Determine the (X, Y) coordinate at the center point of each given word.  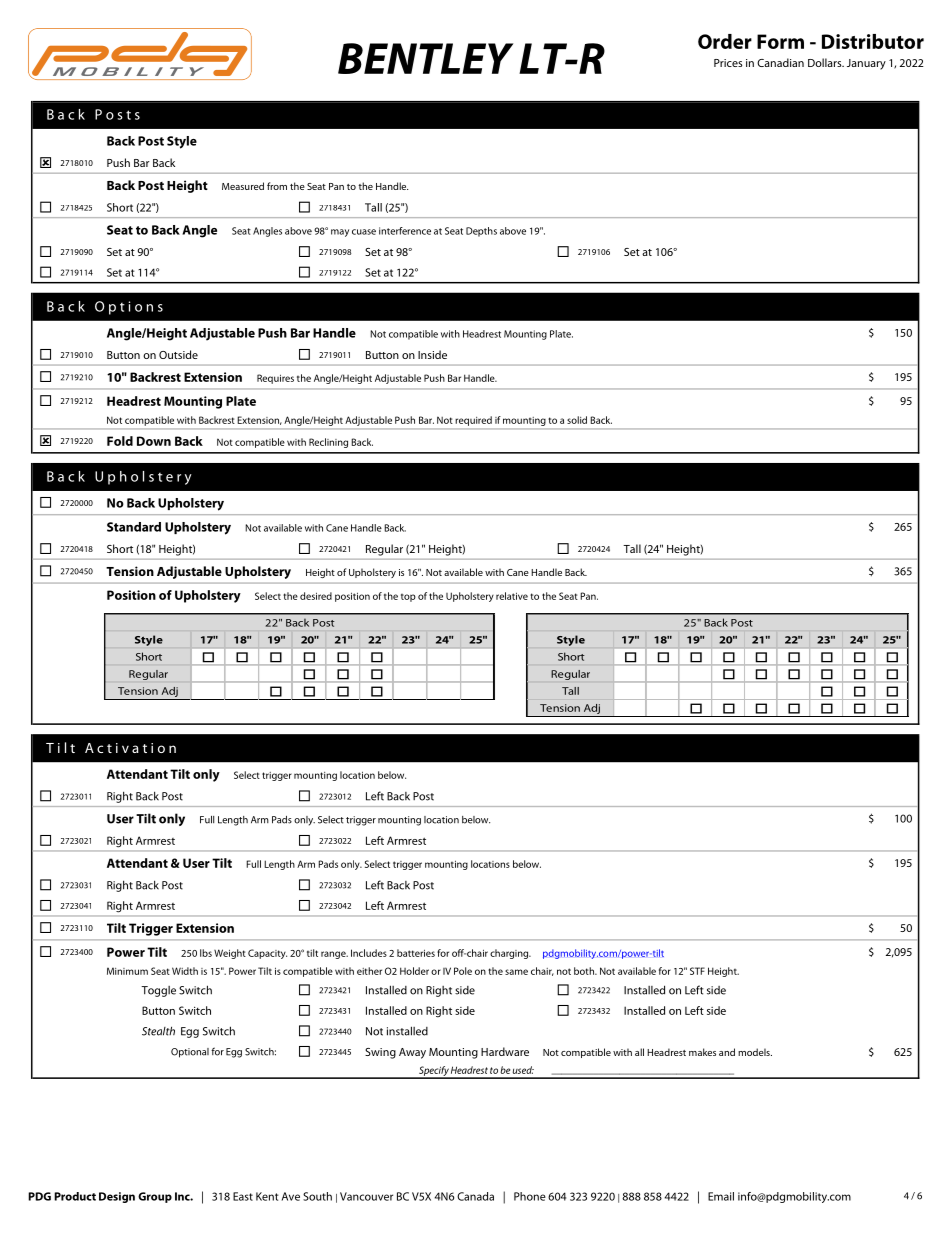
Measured (243, 186)
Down (154, 441)
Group (155, 1197)
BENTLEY (425, 58)
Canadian (780, 62)
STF (697, 971)
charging (510, 954)
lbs (206, 953)
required (474, 421)
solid (577, 420)
